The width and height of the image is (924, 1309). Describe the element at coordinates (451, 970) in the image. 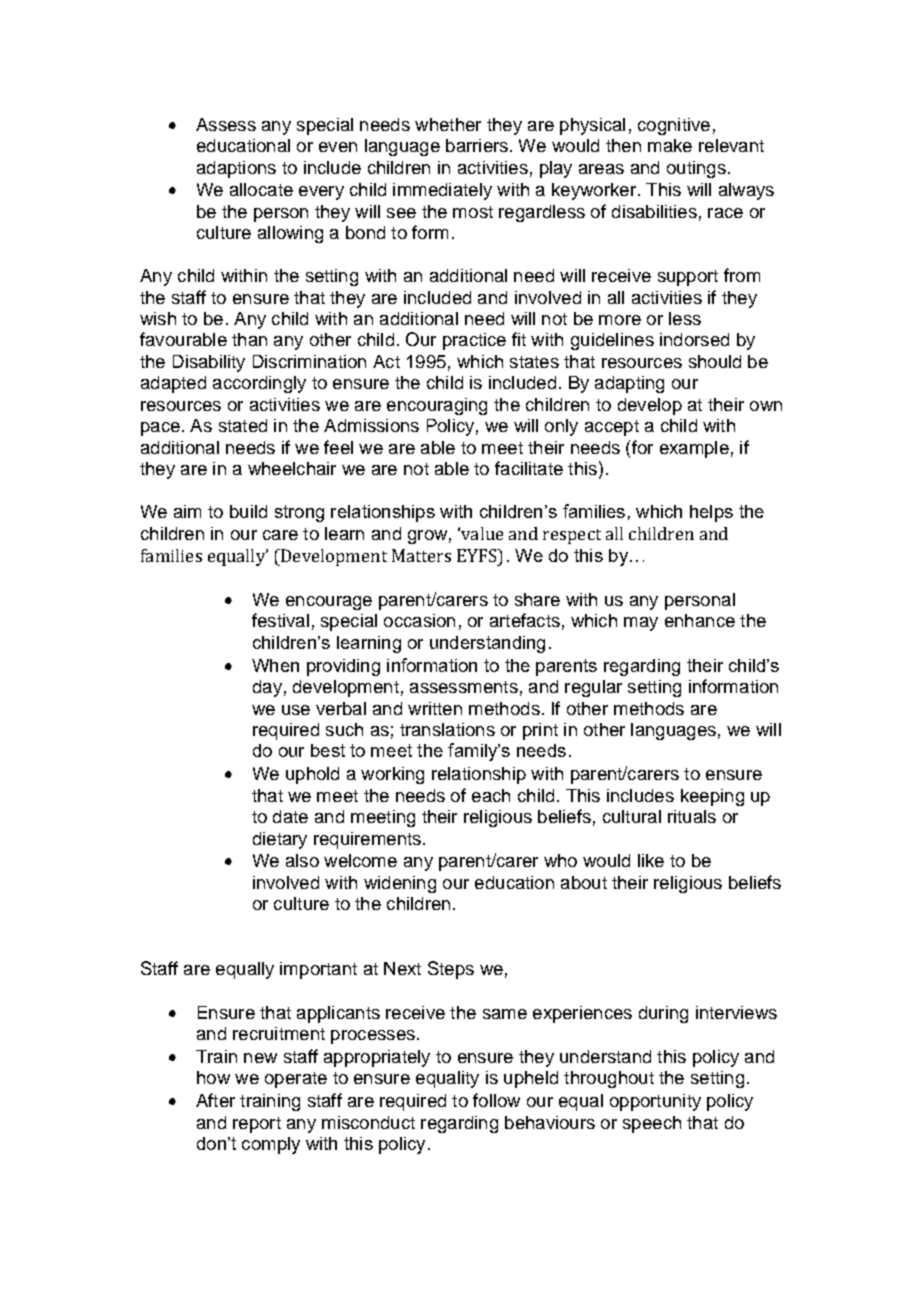

I see `Steps` at that location.
